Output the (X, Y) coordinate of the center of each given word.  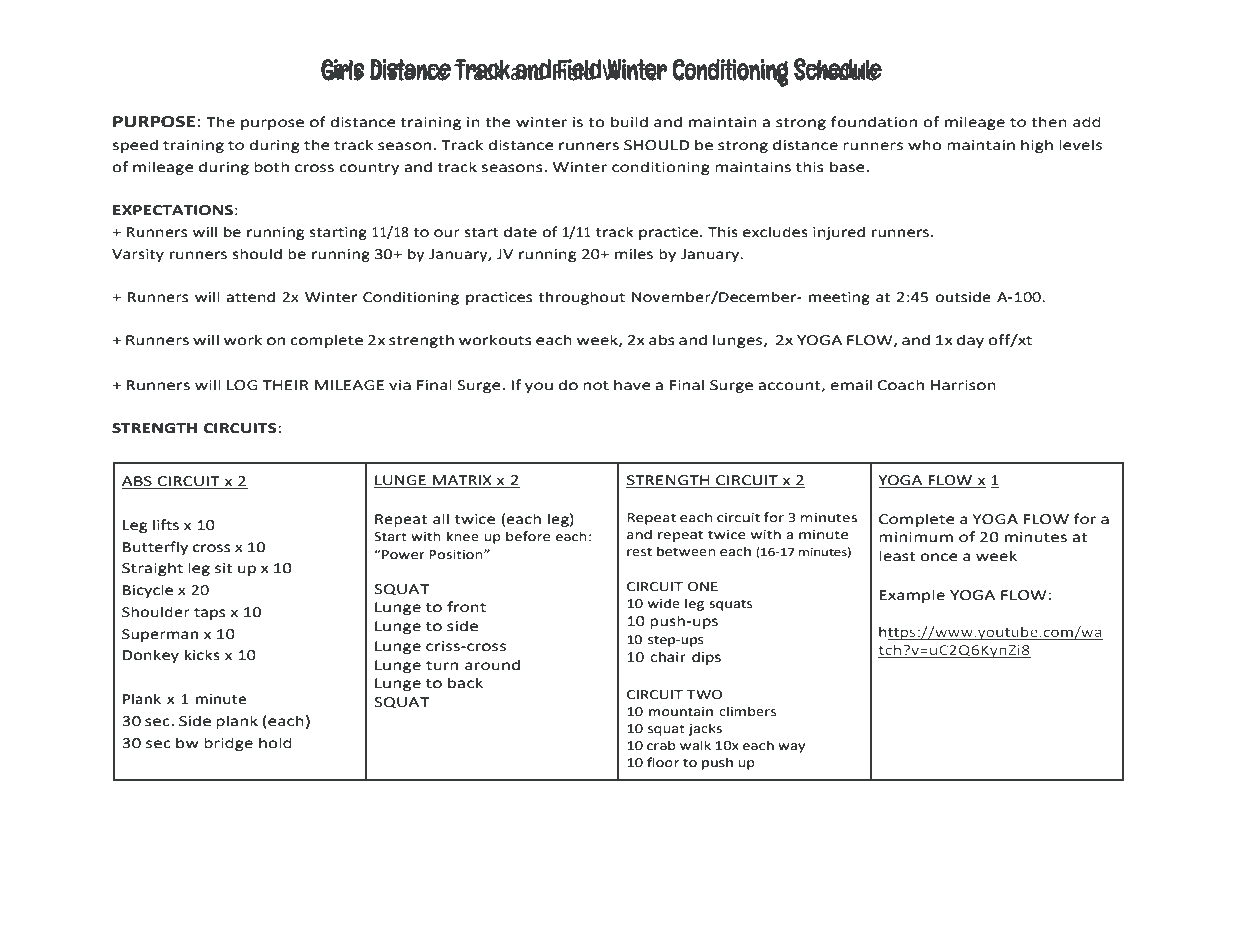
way (791, 748)
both (271, 167)
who (925, 145)
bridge (228, 744)
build (629, 122)
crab (661, 745)
